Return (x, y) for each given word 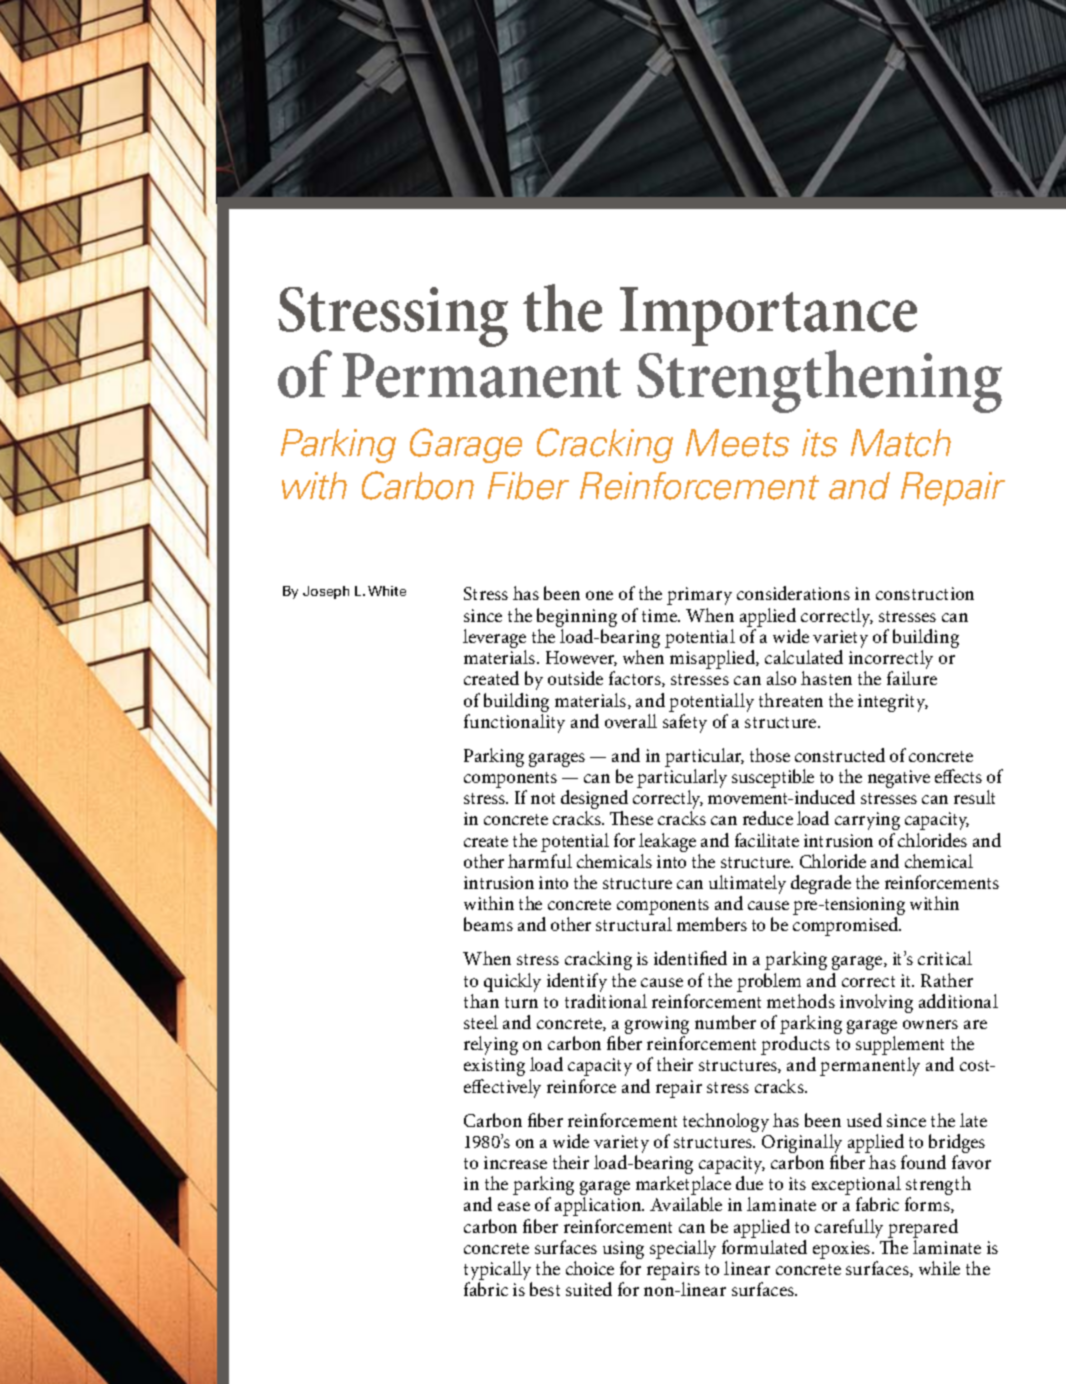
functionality (514, 723)
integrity (893, 703)
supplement (900, 1047)
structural (634, 924)
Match (901, 443)
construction (925, 593)
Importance (768, 316)
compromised (847, 926)
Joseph (326, 592)
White (387, 591)
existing (494, 1067)
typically (498, 1272)
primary (699, 596)
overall (631, 721)
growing (657, 1026)
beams (488, 924)
